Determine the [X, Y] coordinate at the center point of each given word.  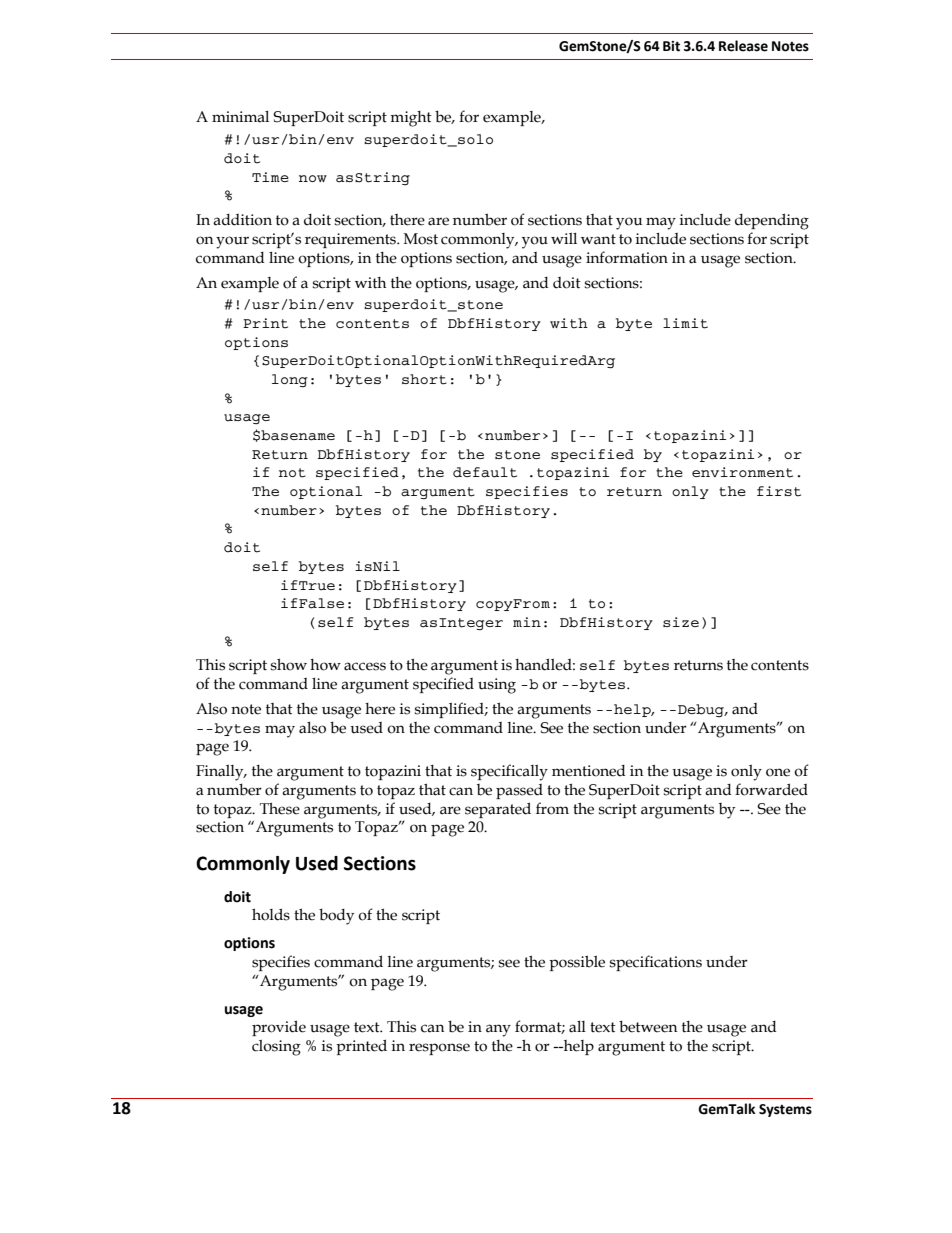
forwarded [771, 789]
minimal [240, 117]
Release [743, 46]
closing [276, 1048]
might [411, 119]
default [485, 472]
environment [742, 472]
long [290, 380]
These [280, 809]
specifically [509, 772]
